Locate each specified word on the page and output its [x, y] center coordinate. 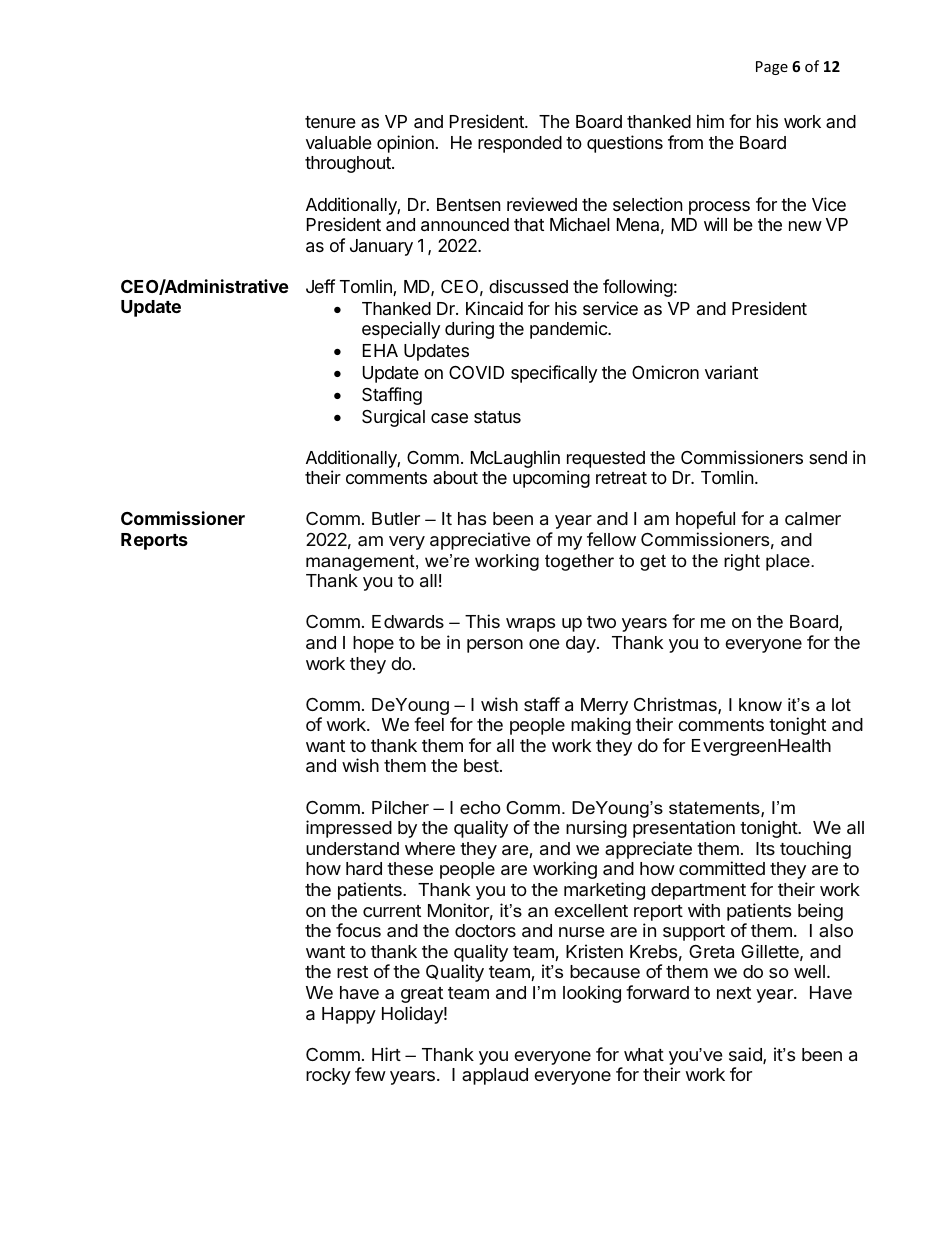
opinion [405, 144]
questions [625, 144]
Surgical [393, 418]
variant [731, 372]
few [370, 1074]
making [601, 726]
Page [772, 68]
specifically [554, 374]
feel [429, 724]
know [760, 704]
